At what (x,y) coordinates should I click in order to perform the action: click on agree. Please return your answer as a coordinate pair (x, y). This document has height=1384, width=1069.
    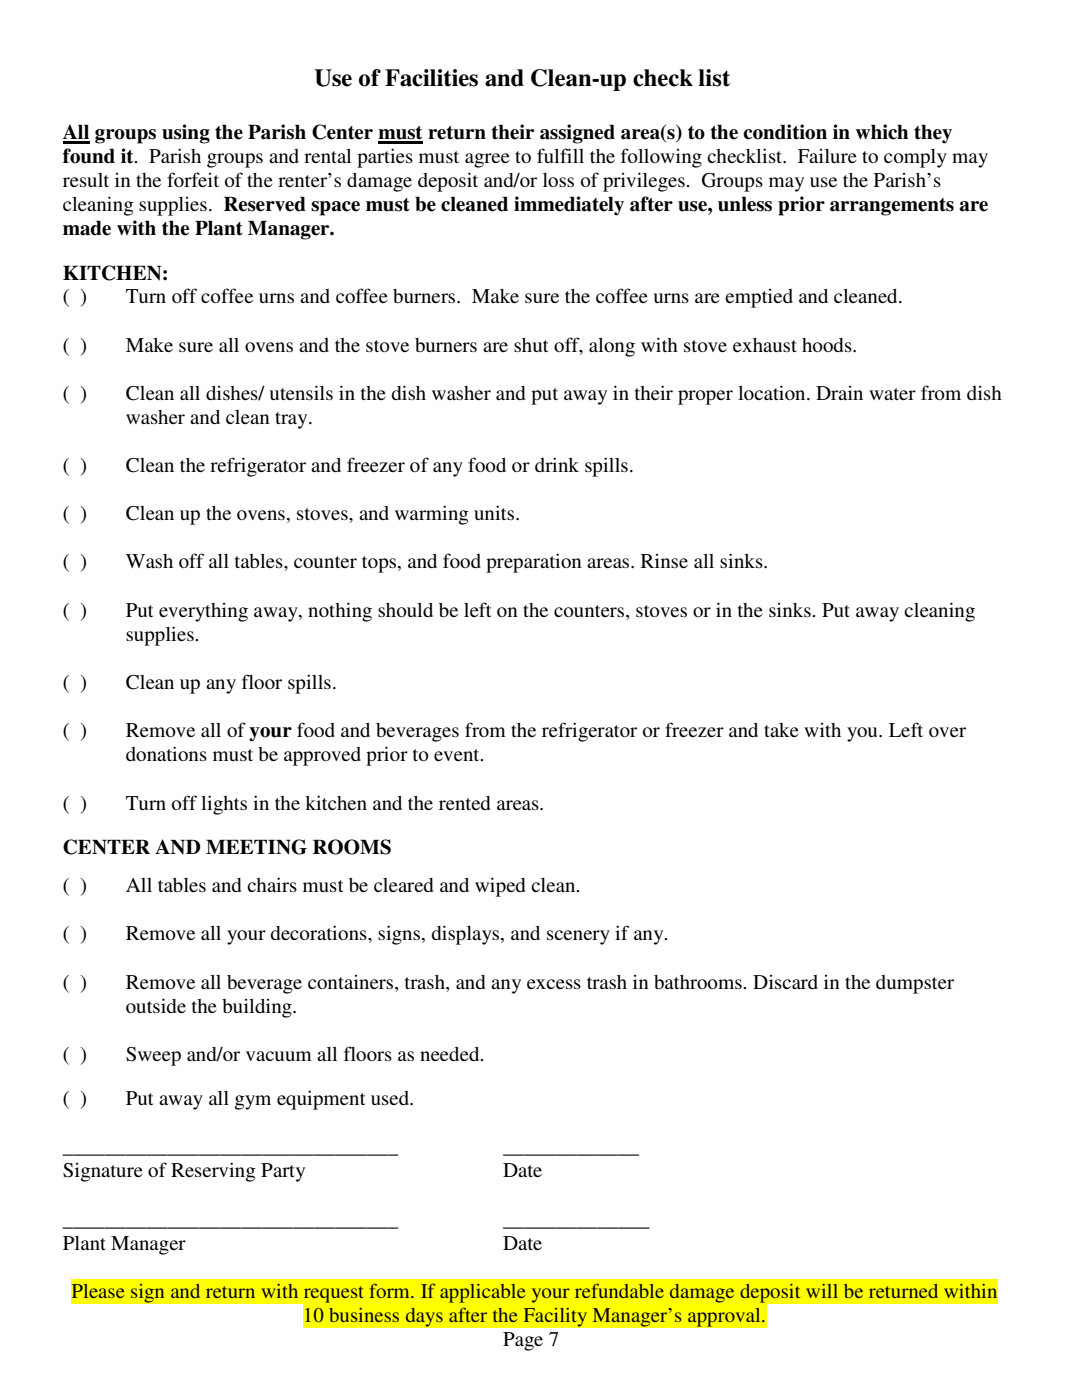
    Looking at the image, I should click on (487, 160).
